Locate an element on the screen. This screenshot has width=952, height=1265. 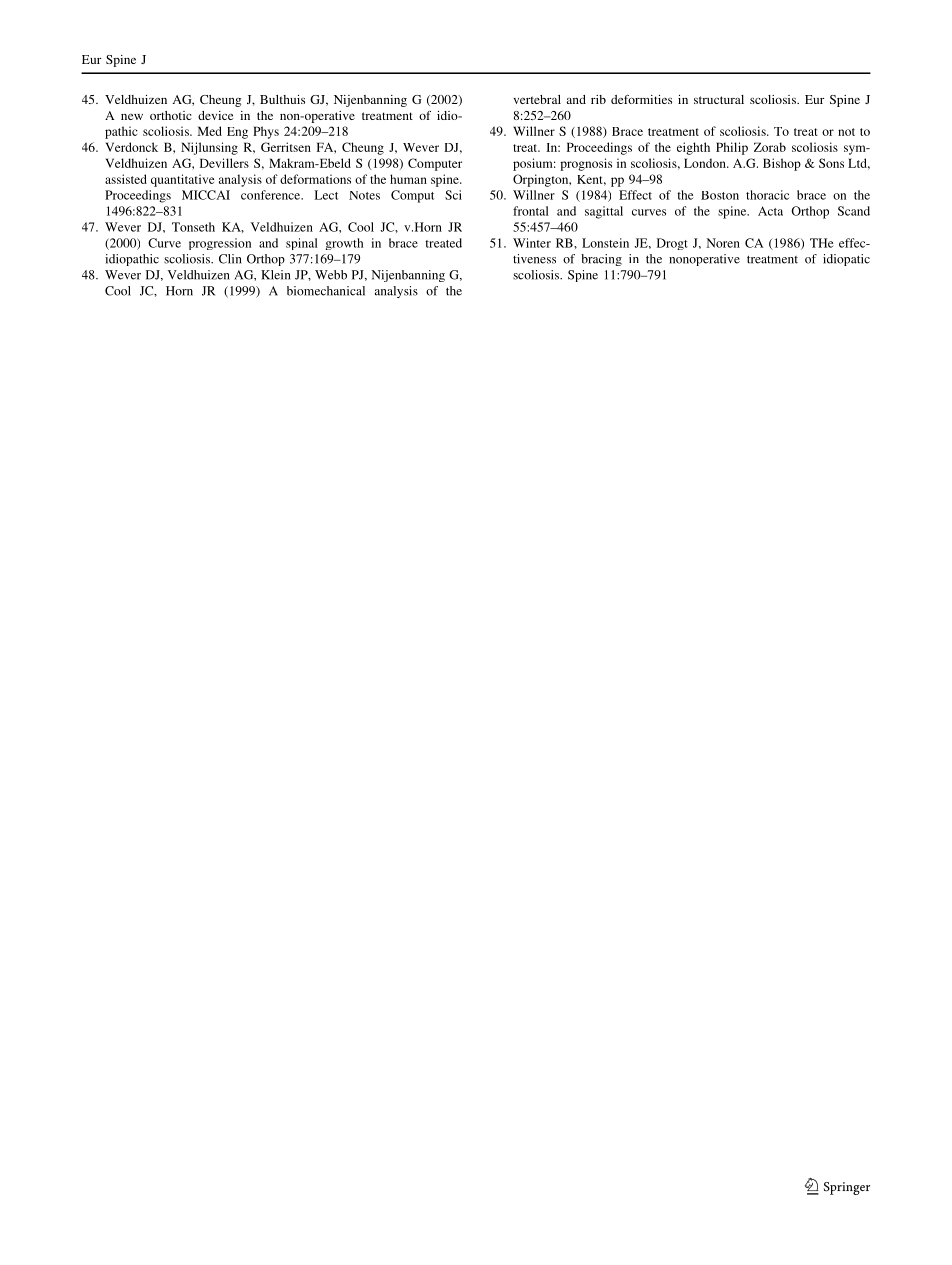
Eng is located at coordinates (237, 133).
